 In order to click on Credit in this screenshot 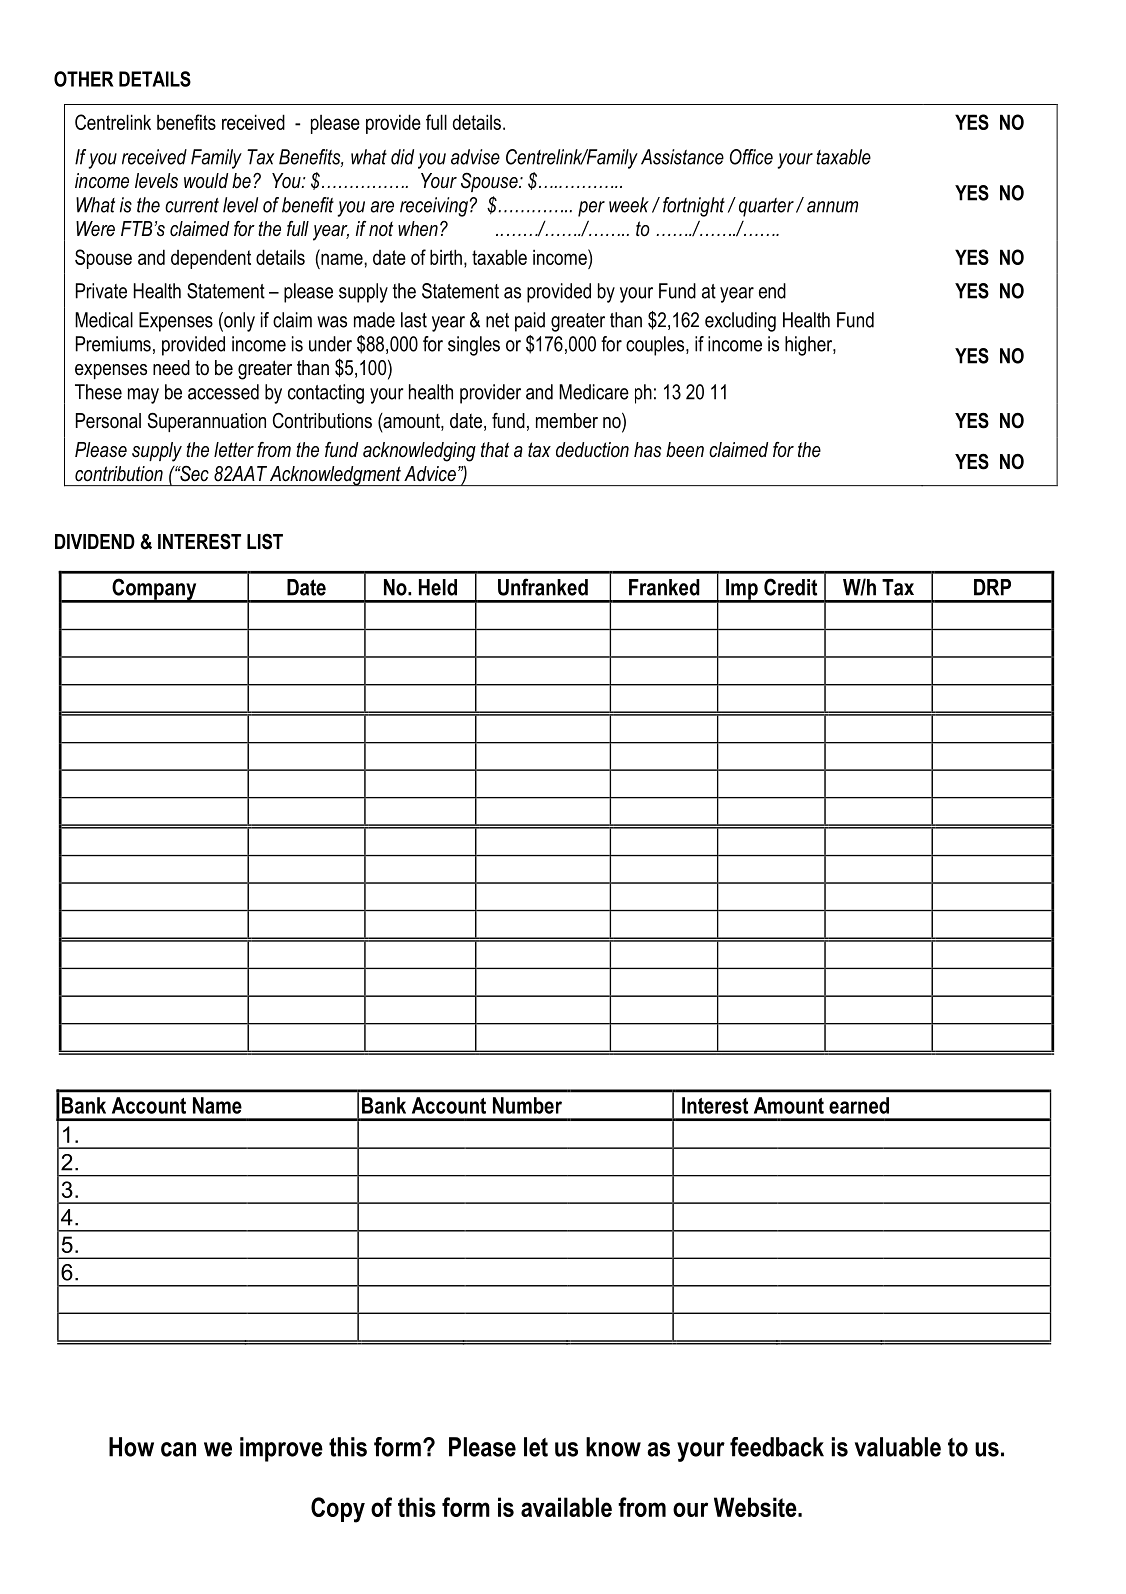, I will do `click(790, 587)`.
